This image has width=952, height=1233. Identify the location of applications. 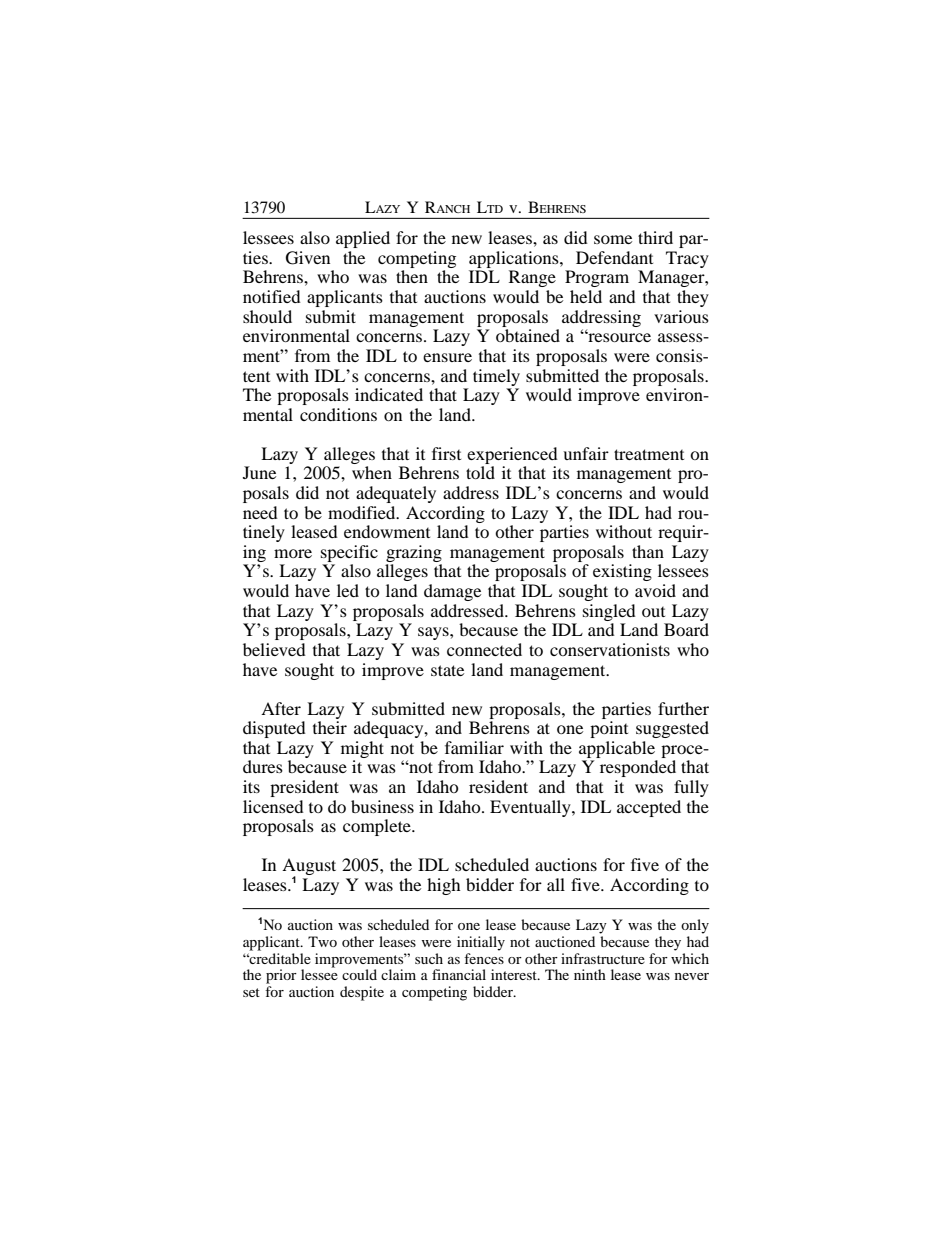
(515, 259).
